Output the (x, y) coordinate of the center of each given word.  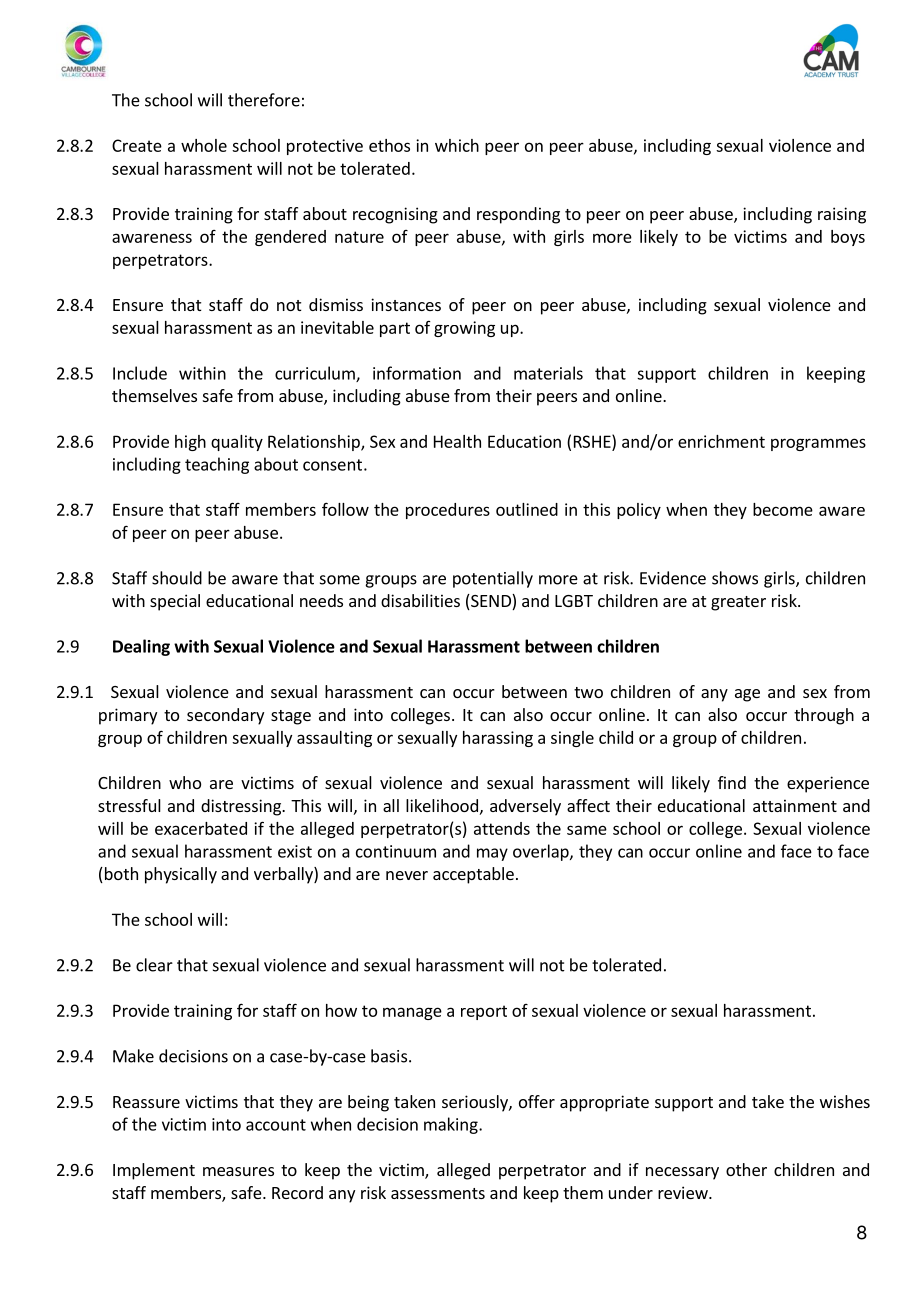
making (452, 1125)
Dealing (141, 647)
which (457, 145)
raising (842, 215)
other (746, 1169)
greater (738, 603)
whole (204, 145)
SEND (491, 602)
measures (238, 1171)
